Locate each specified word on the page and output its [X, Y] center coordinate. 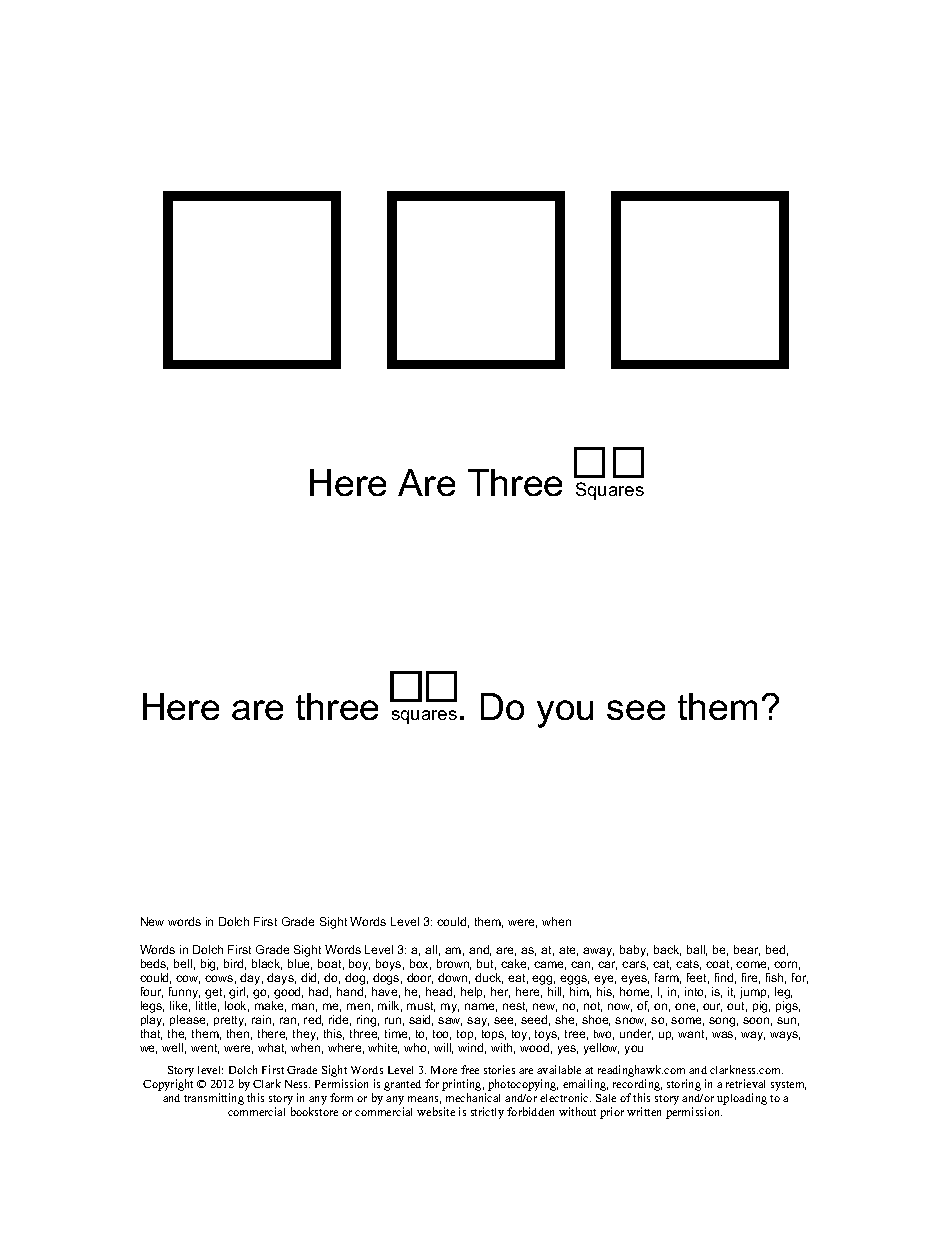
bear [747, 950]
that [151, 1034]
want [692, 1035]
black [267, 964]
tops [494, 1035]
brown [454, 964]
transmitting [214, 1099]
